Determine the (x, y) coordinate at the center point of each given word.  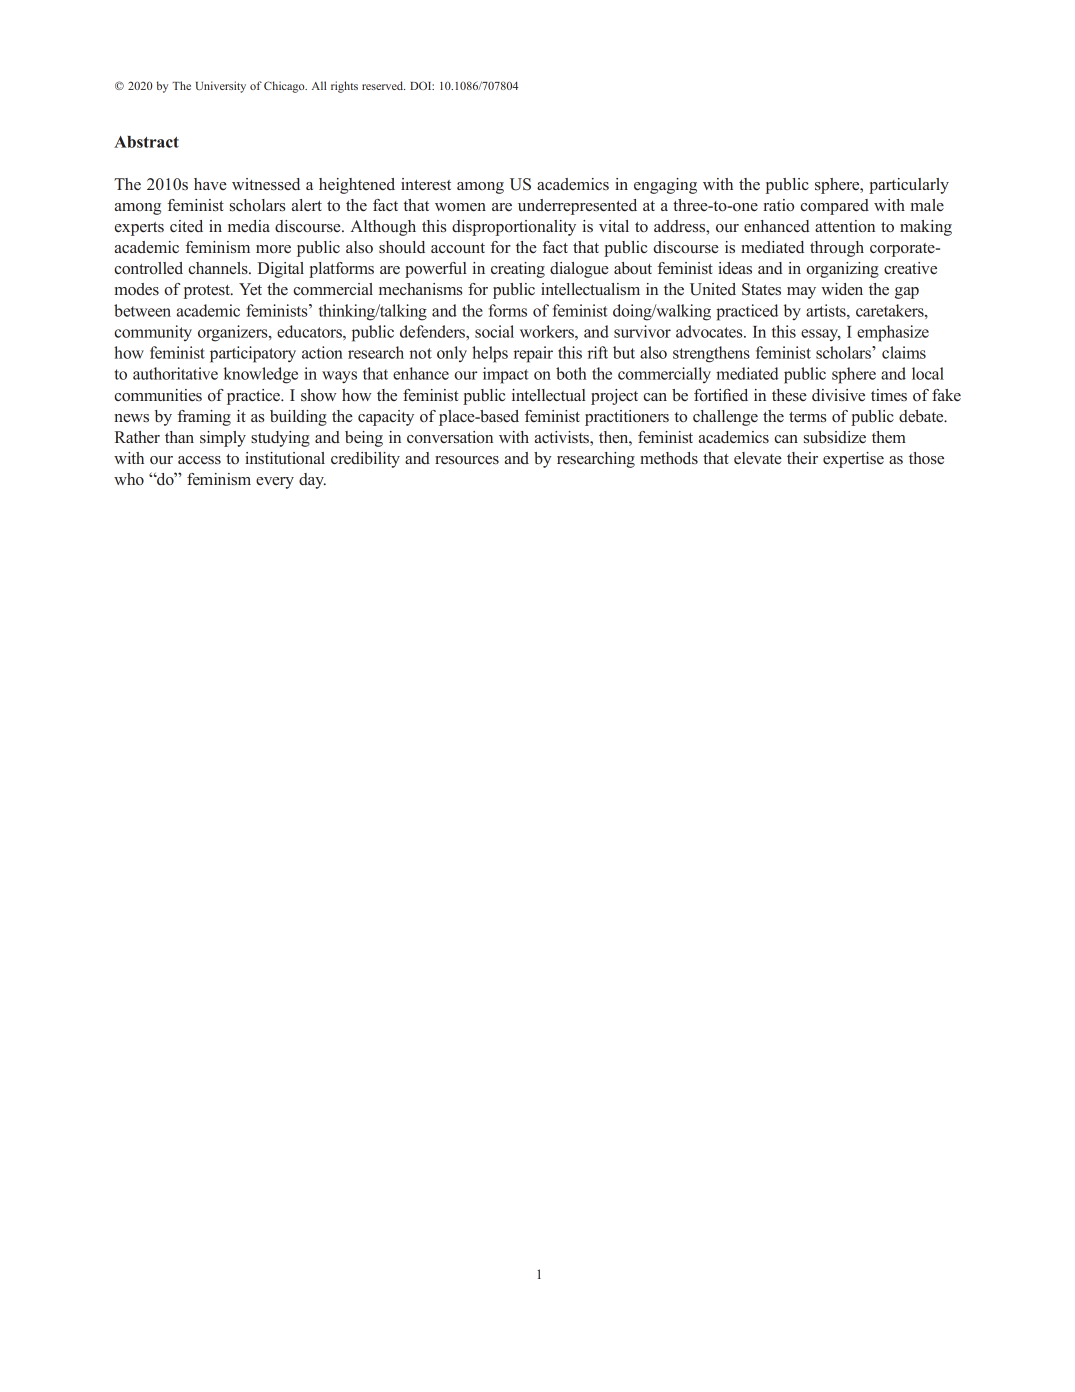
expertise (853, 460)
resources (467, 460)
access (199, 460)
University (221, 87)
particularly (909, 186)
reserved (383, 85)
